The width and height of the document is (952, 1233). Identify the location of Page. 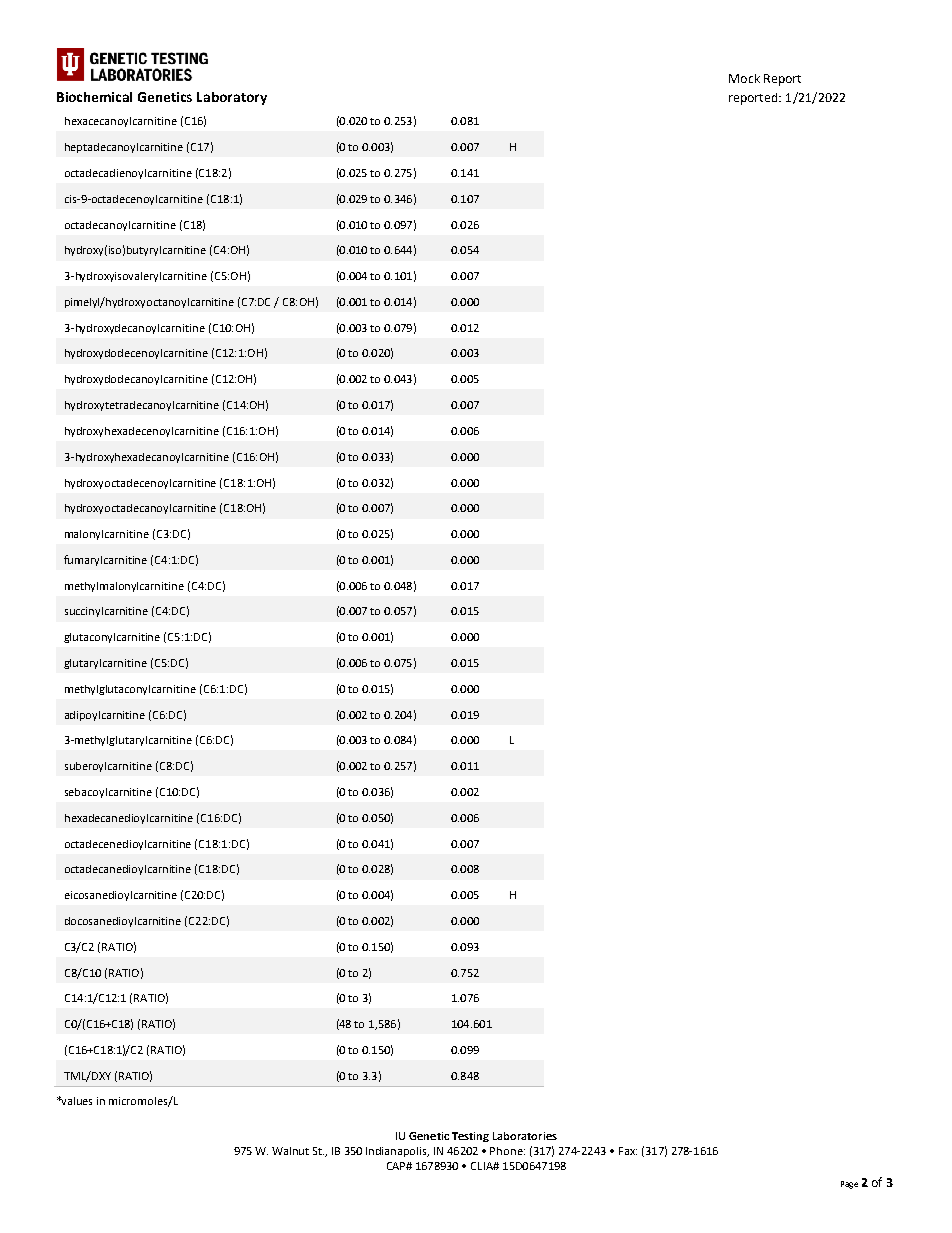
(849, 1185).
